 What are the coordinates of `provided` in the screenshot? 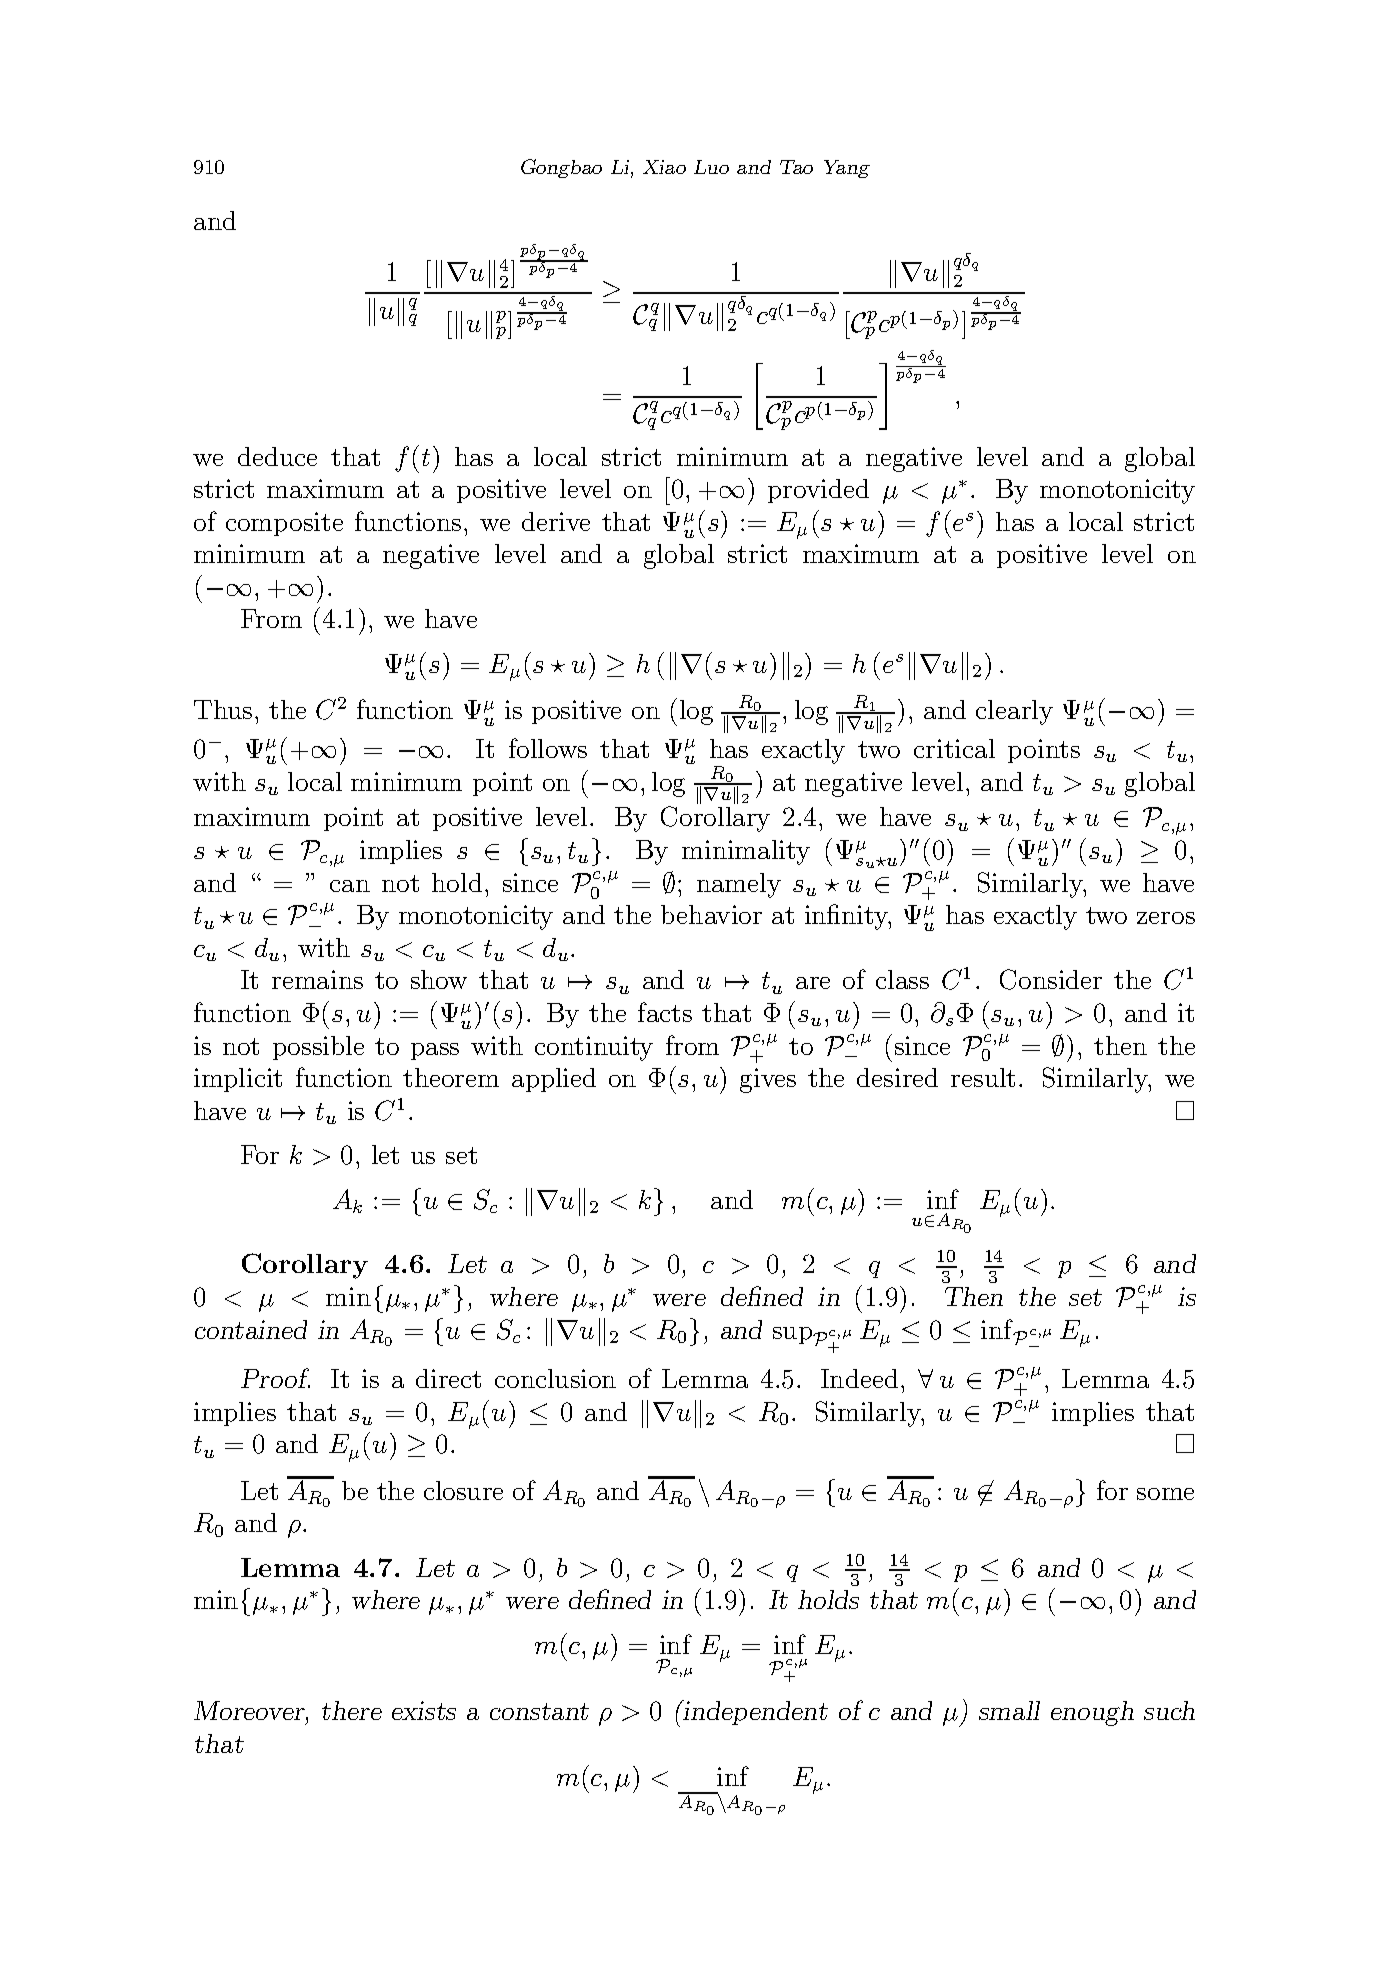 It's located at (818, 491).
